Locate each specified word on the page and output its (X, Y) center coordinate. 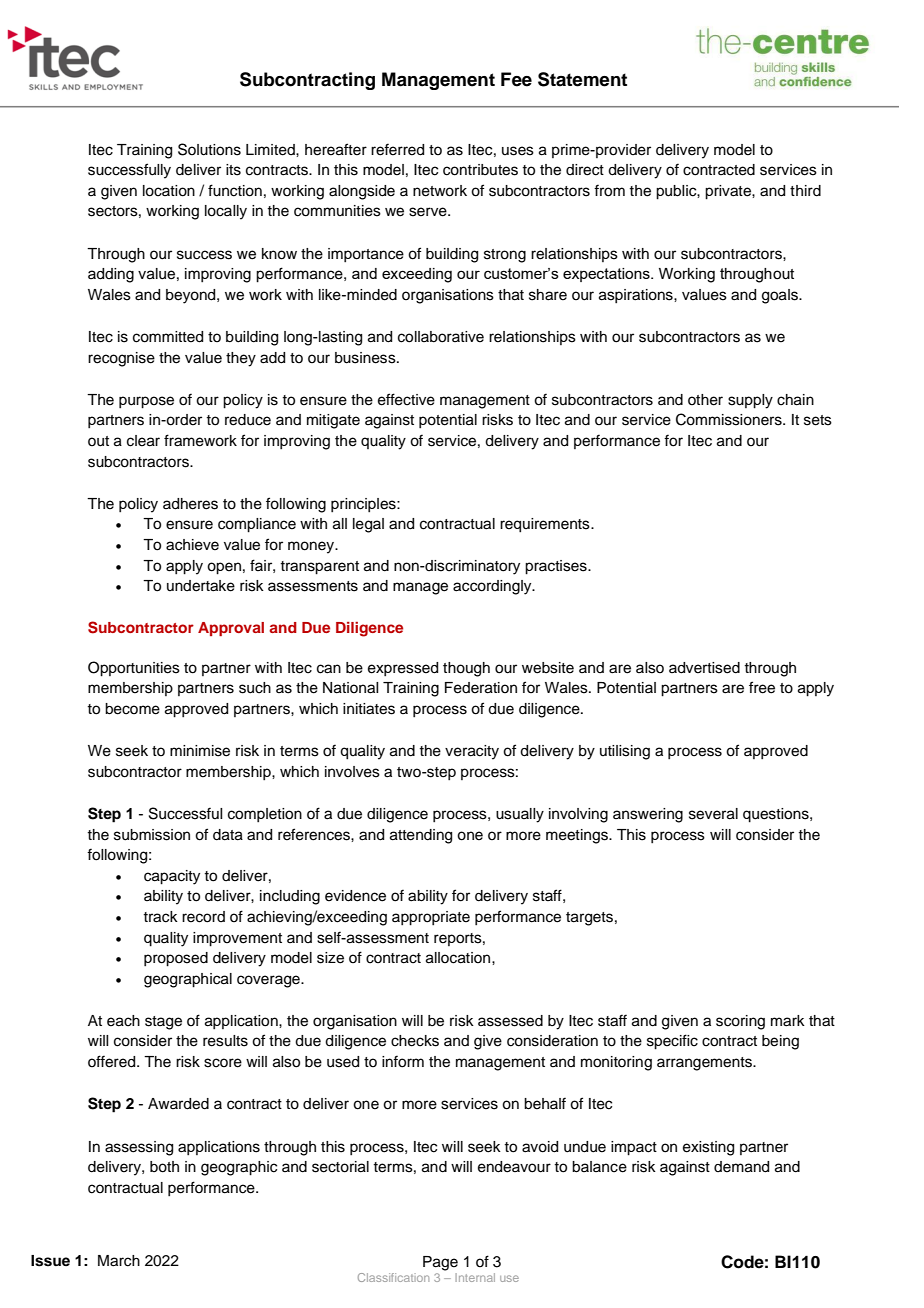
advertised (704, 668)
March (119, 1261)
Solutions (209, 149)
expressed (403, 669)
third (805, 191)
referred (397, 149)
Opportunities (134, 669)
